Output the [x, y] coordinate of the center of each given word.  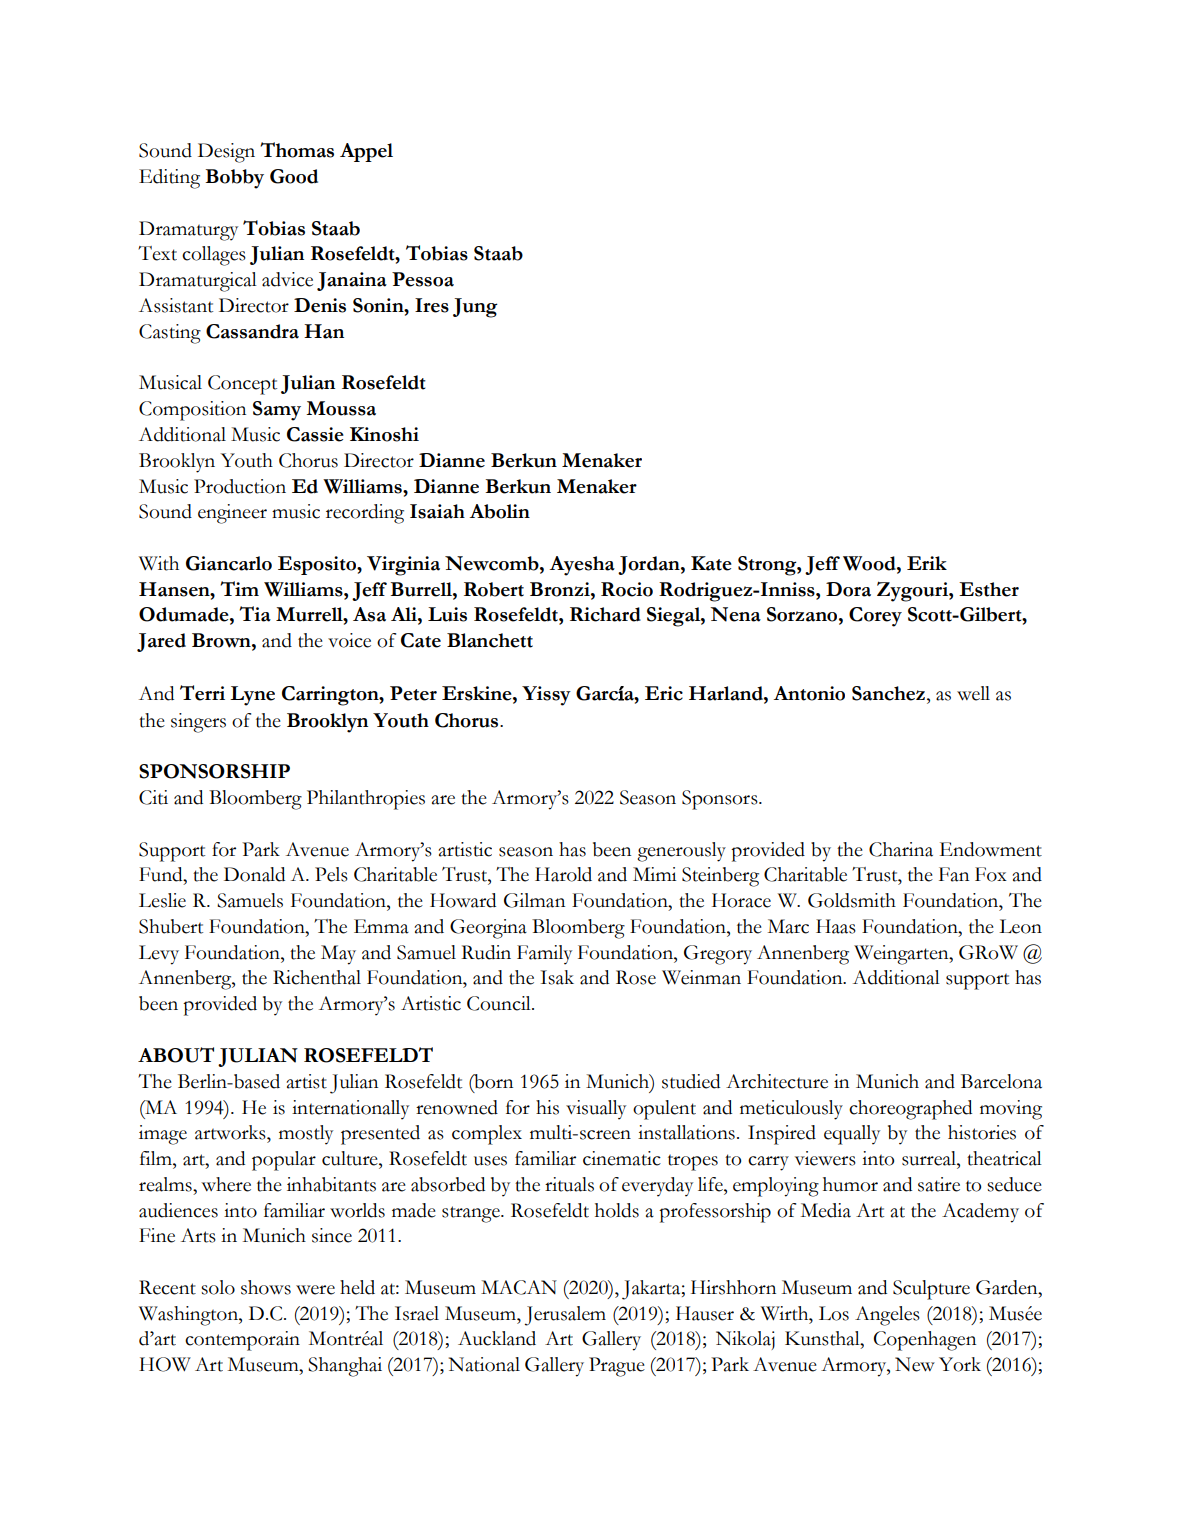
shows [266, 1287]
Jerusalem [565, 1316]
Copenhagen [925, 1341]
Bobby [234, 179]
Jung [475, 308]
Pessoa [423, 279]
